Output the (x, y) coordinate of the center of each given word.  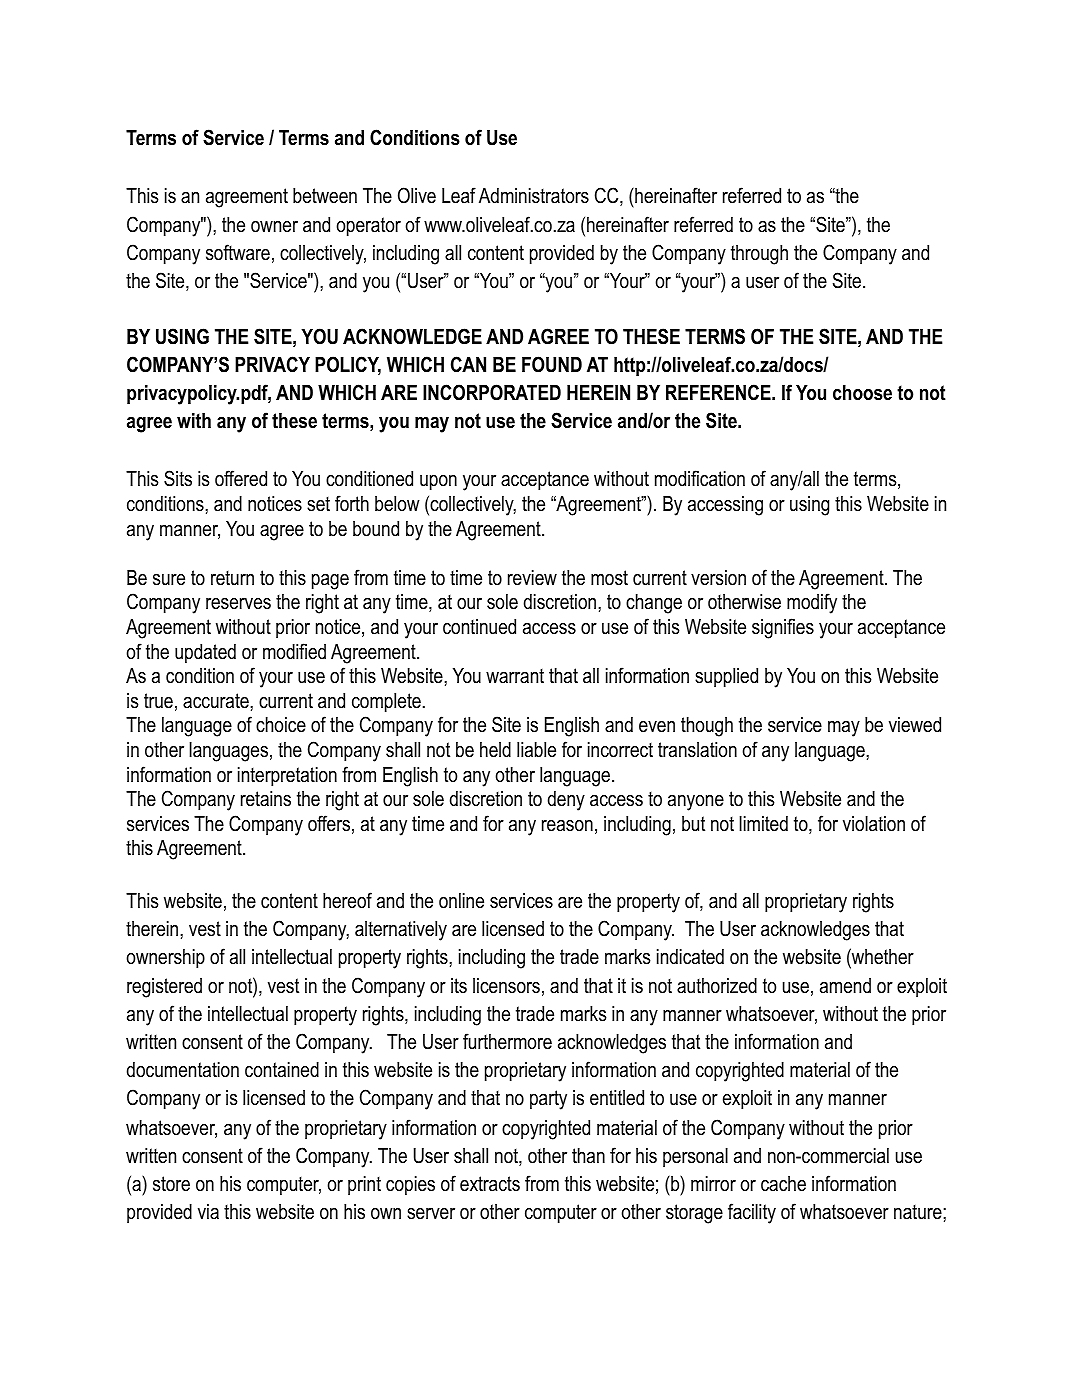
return (232, 578)
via (208, 1212)
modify (812, 603)
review (532, 578)
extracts (490, 1184)
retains (266, 799)
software (238, 252)
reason (567, 826)
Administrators (534, 196)
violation (874, 824)
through (759, 255)
